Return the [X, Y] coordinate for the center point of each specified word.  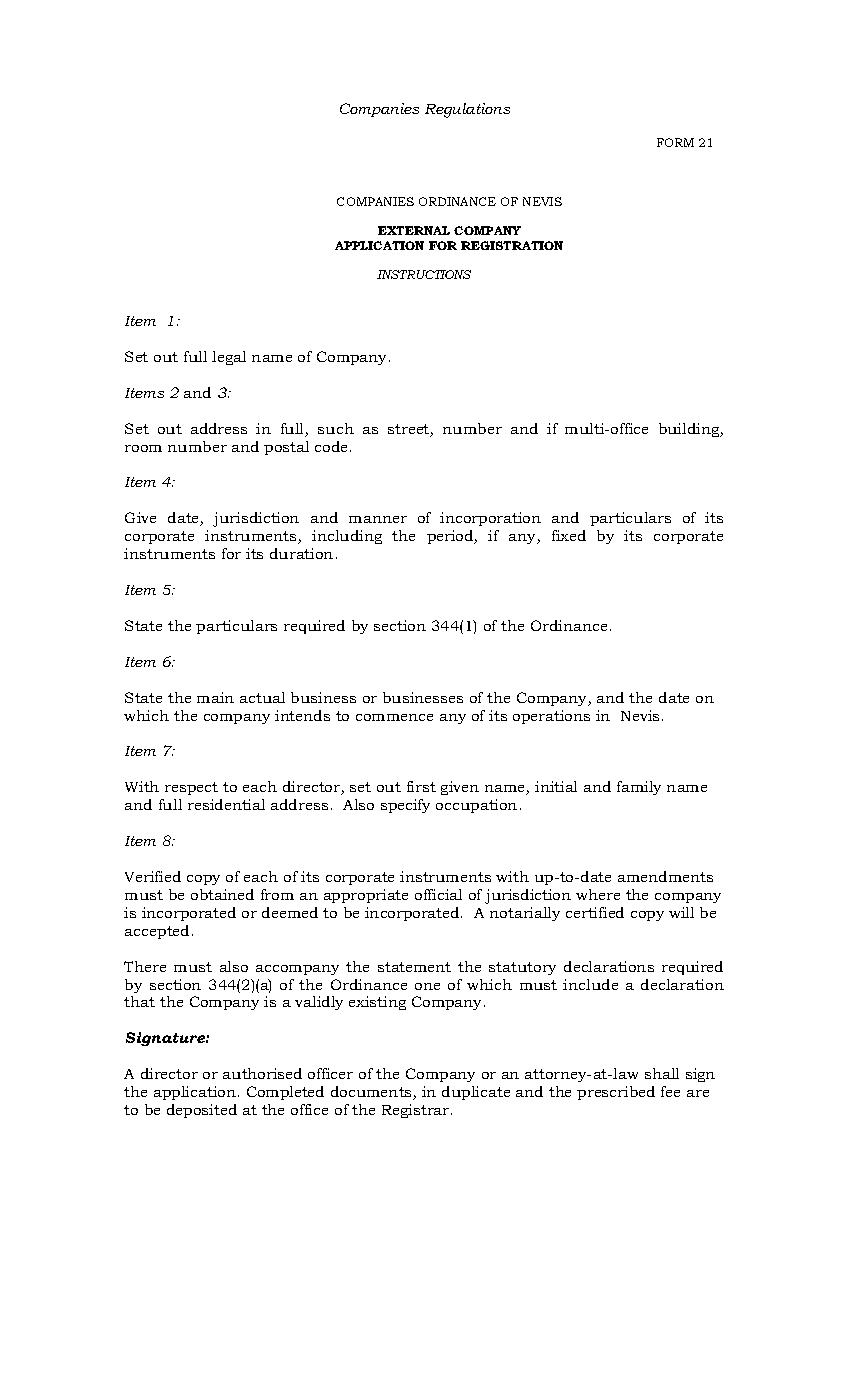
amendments [665, 876]
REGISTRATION [512, 245]
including [347, 537]
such [336, 428]
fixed [569, 535]
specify [405, 806]
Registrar [417, 1111]
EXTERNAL [414, 230]
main [215, 697]
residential [226, 804]
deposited [202, 1111]
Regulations [467, 110]
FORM [675, 142]
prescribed [616, 1093]
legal [229, 358]
